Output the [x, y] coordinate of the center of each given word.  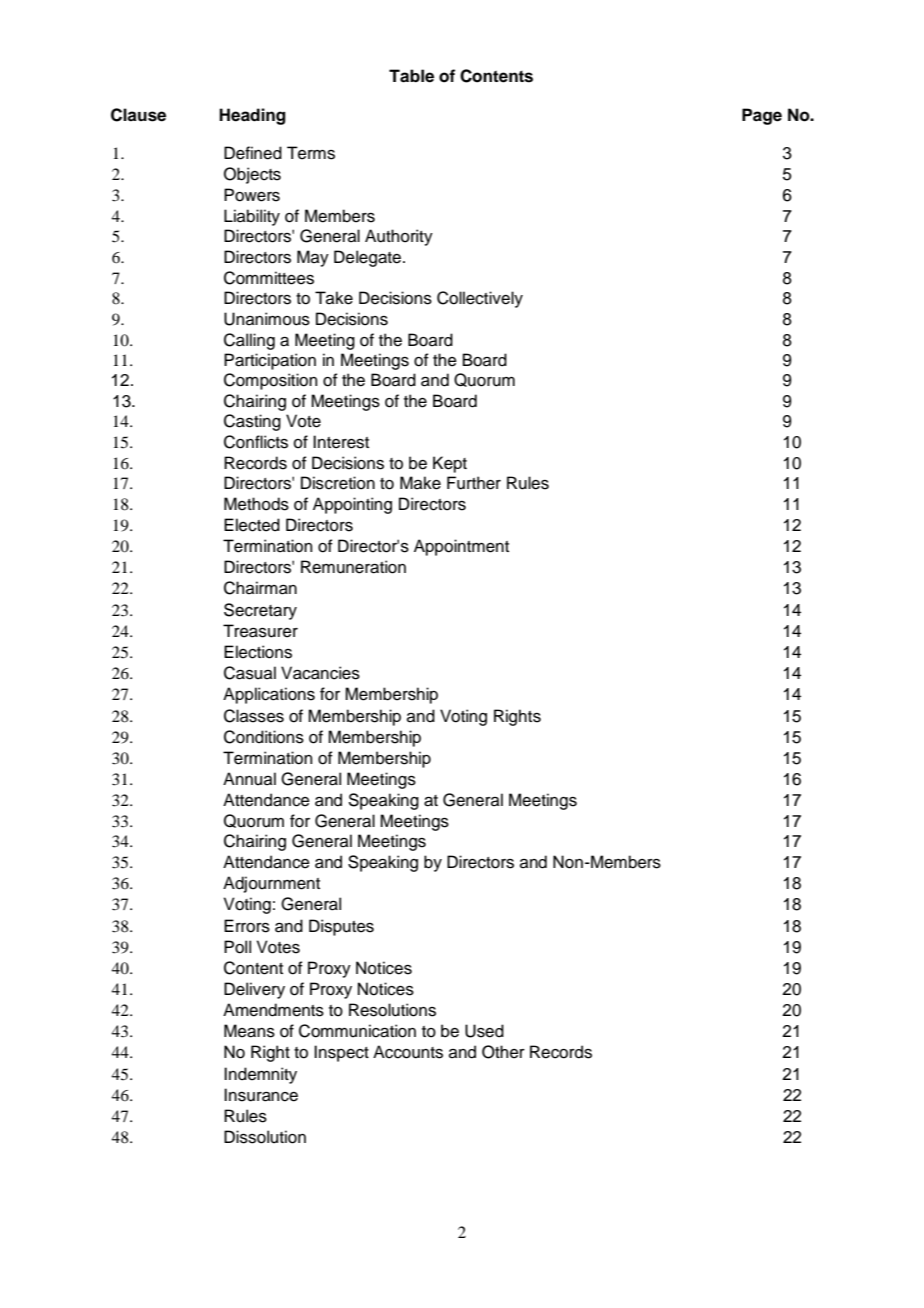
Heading [252, 116]
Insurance [261, 1095]
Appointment [461, 547]
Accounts [408, 1052]
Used [484, 1031]
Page [762, 116]
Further [474, 483]
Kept [450, 464]
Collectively [480, 299]
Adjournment [271, 884]
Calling [249, 341]
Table [411, 76]
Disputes [341, 927]
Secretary [260, 611]
